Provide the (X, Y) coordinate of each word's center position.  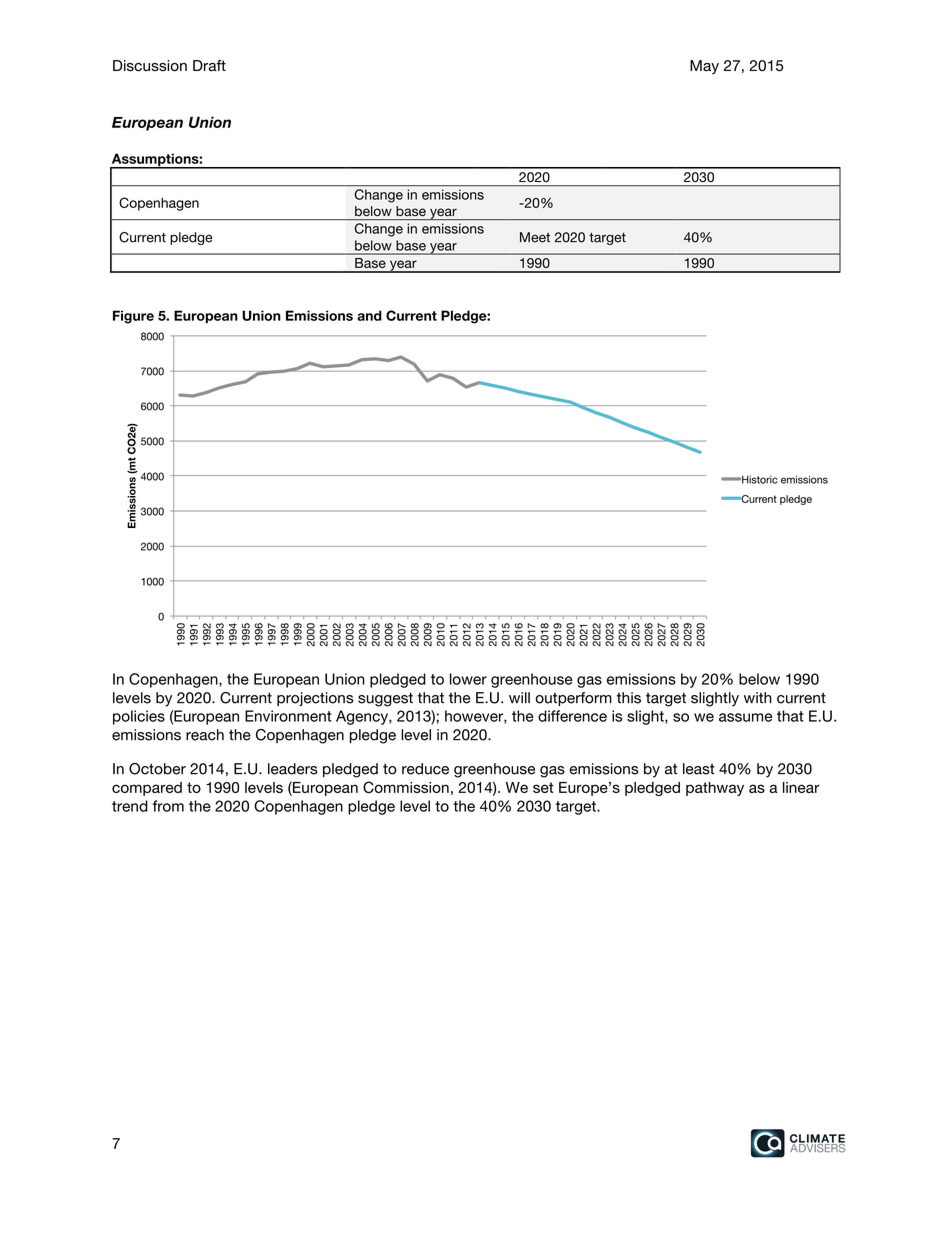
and (369, 315)
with (758, 697)
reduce (425, 769)
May (704, 67)
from (168, 806)
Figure (133, 317)
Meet (535, 237)
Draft (209, 66)
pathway (715, 789)
